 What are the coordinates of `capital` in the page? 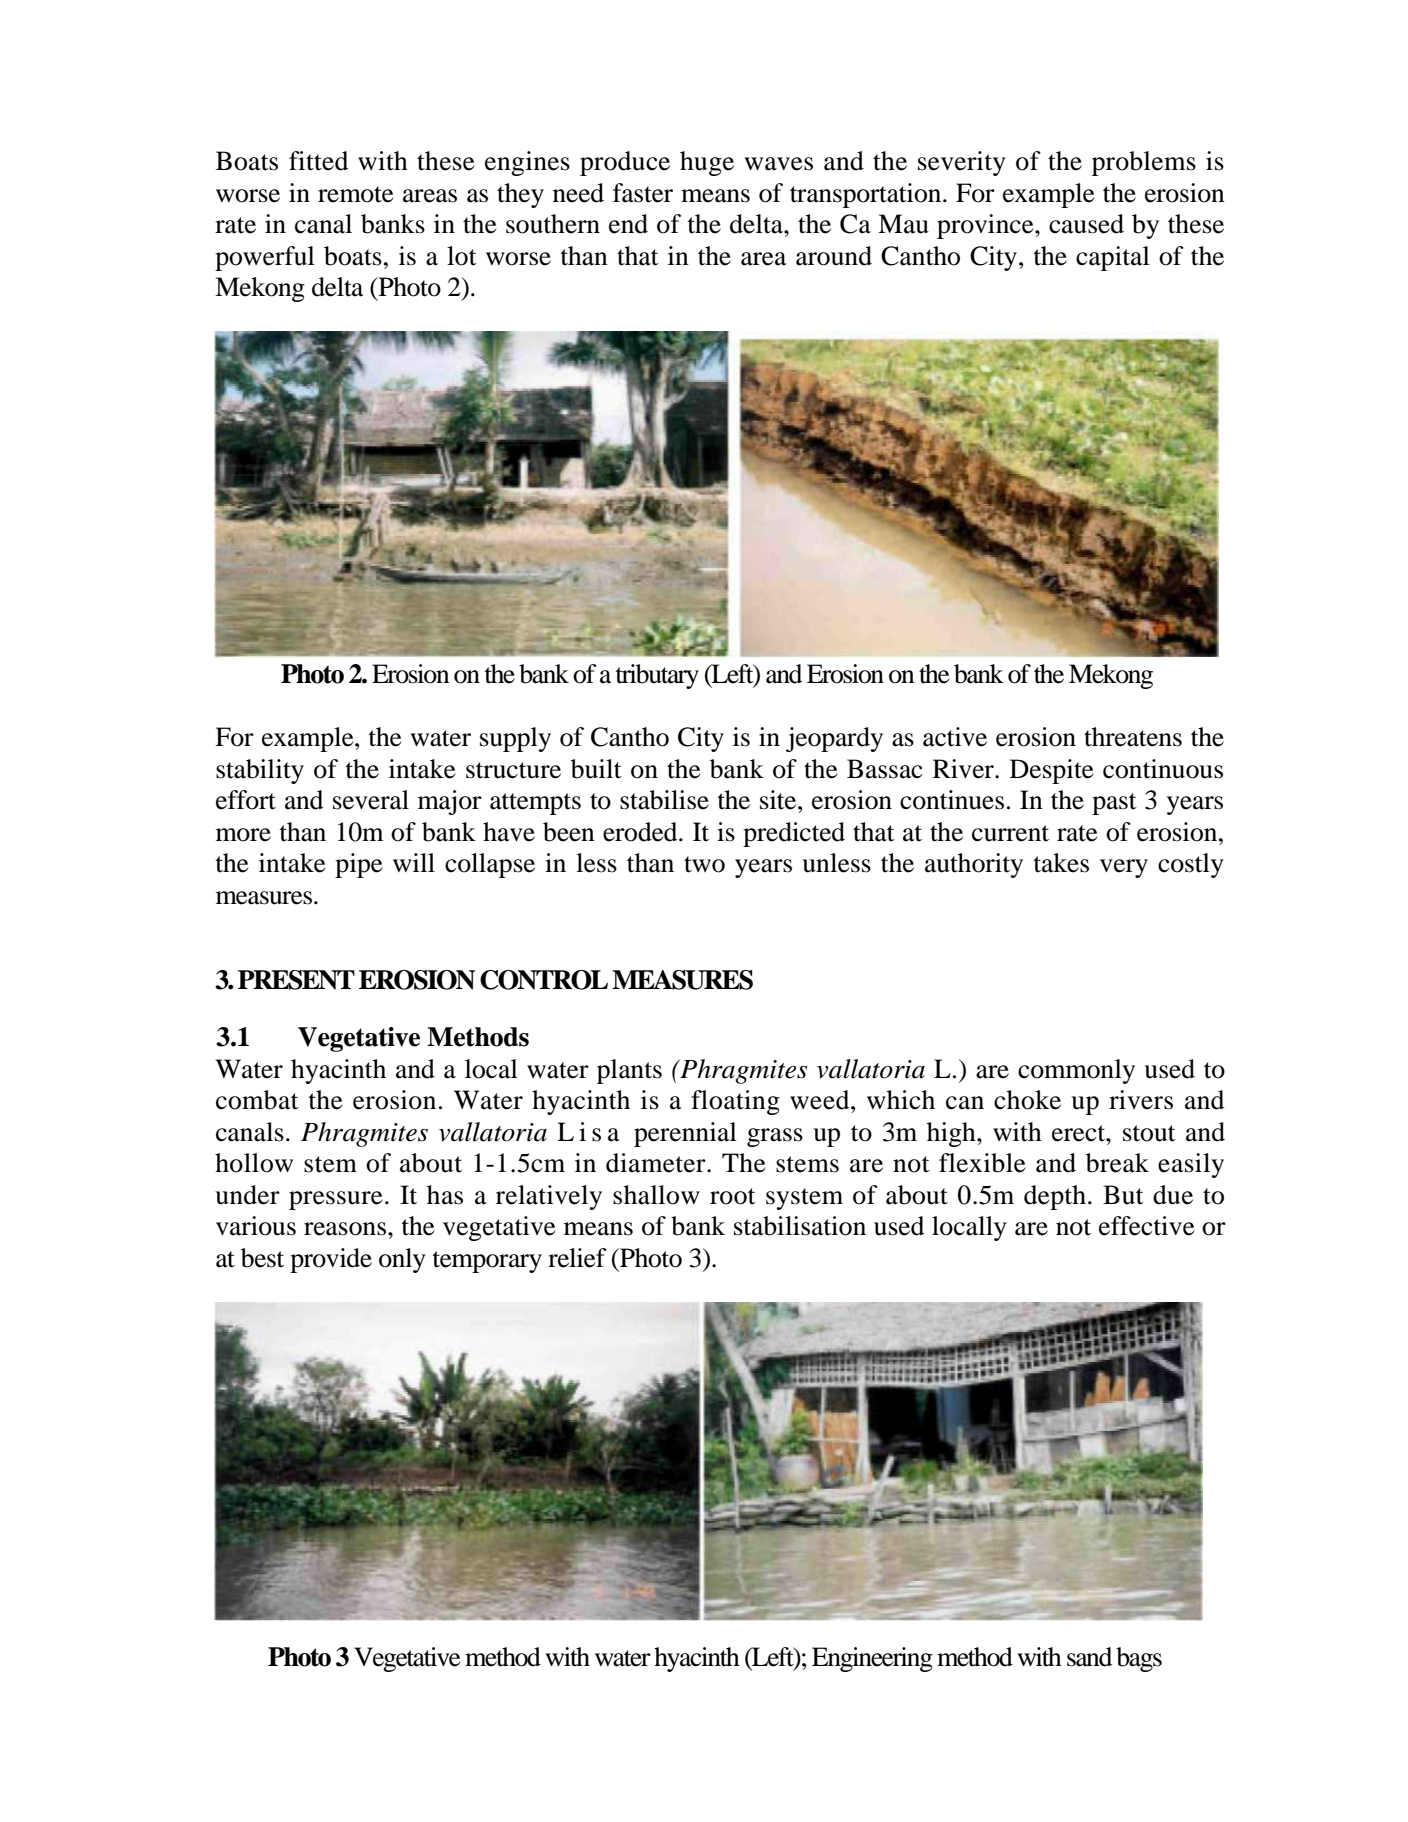 It's located at (1113, 258).
